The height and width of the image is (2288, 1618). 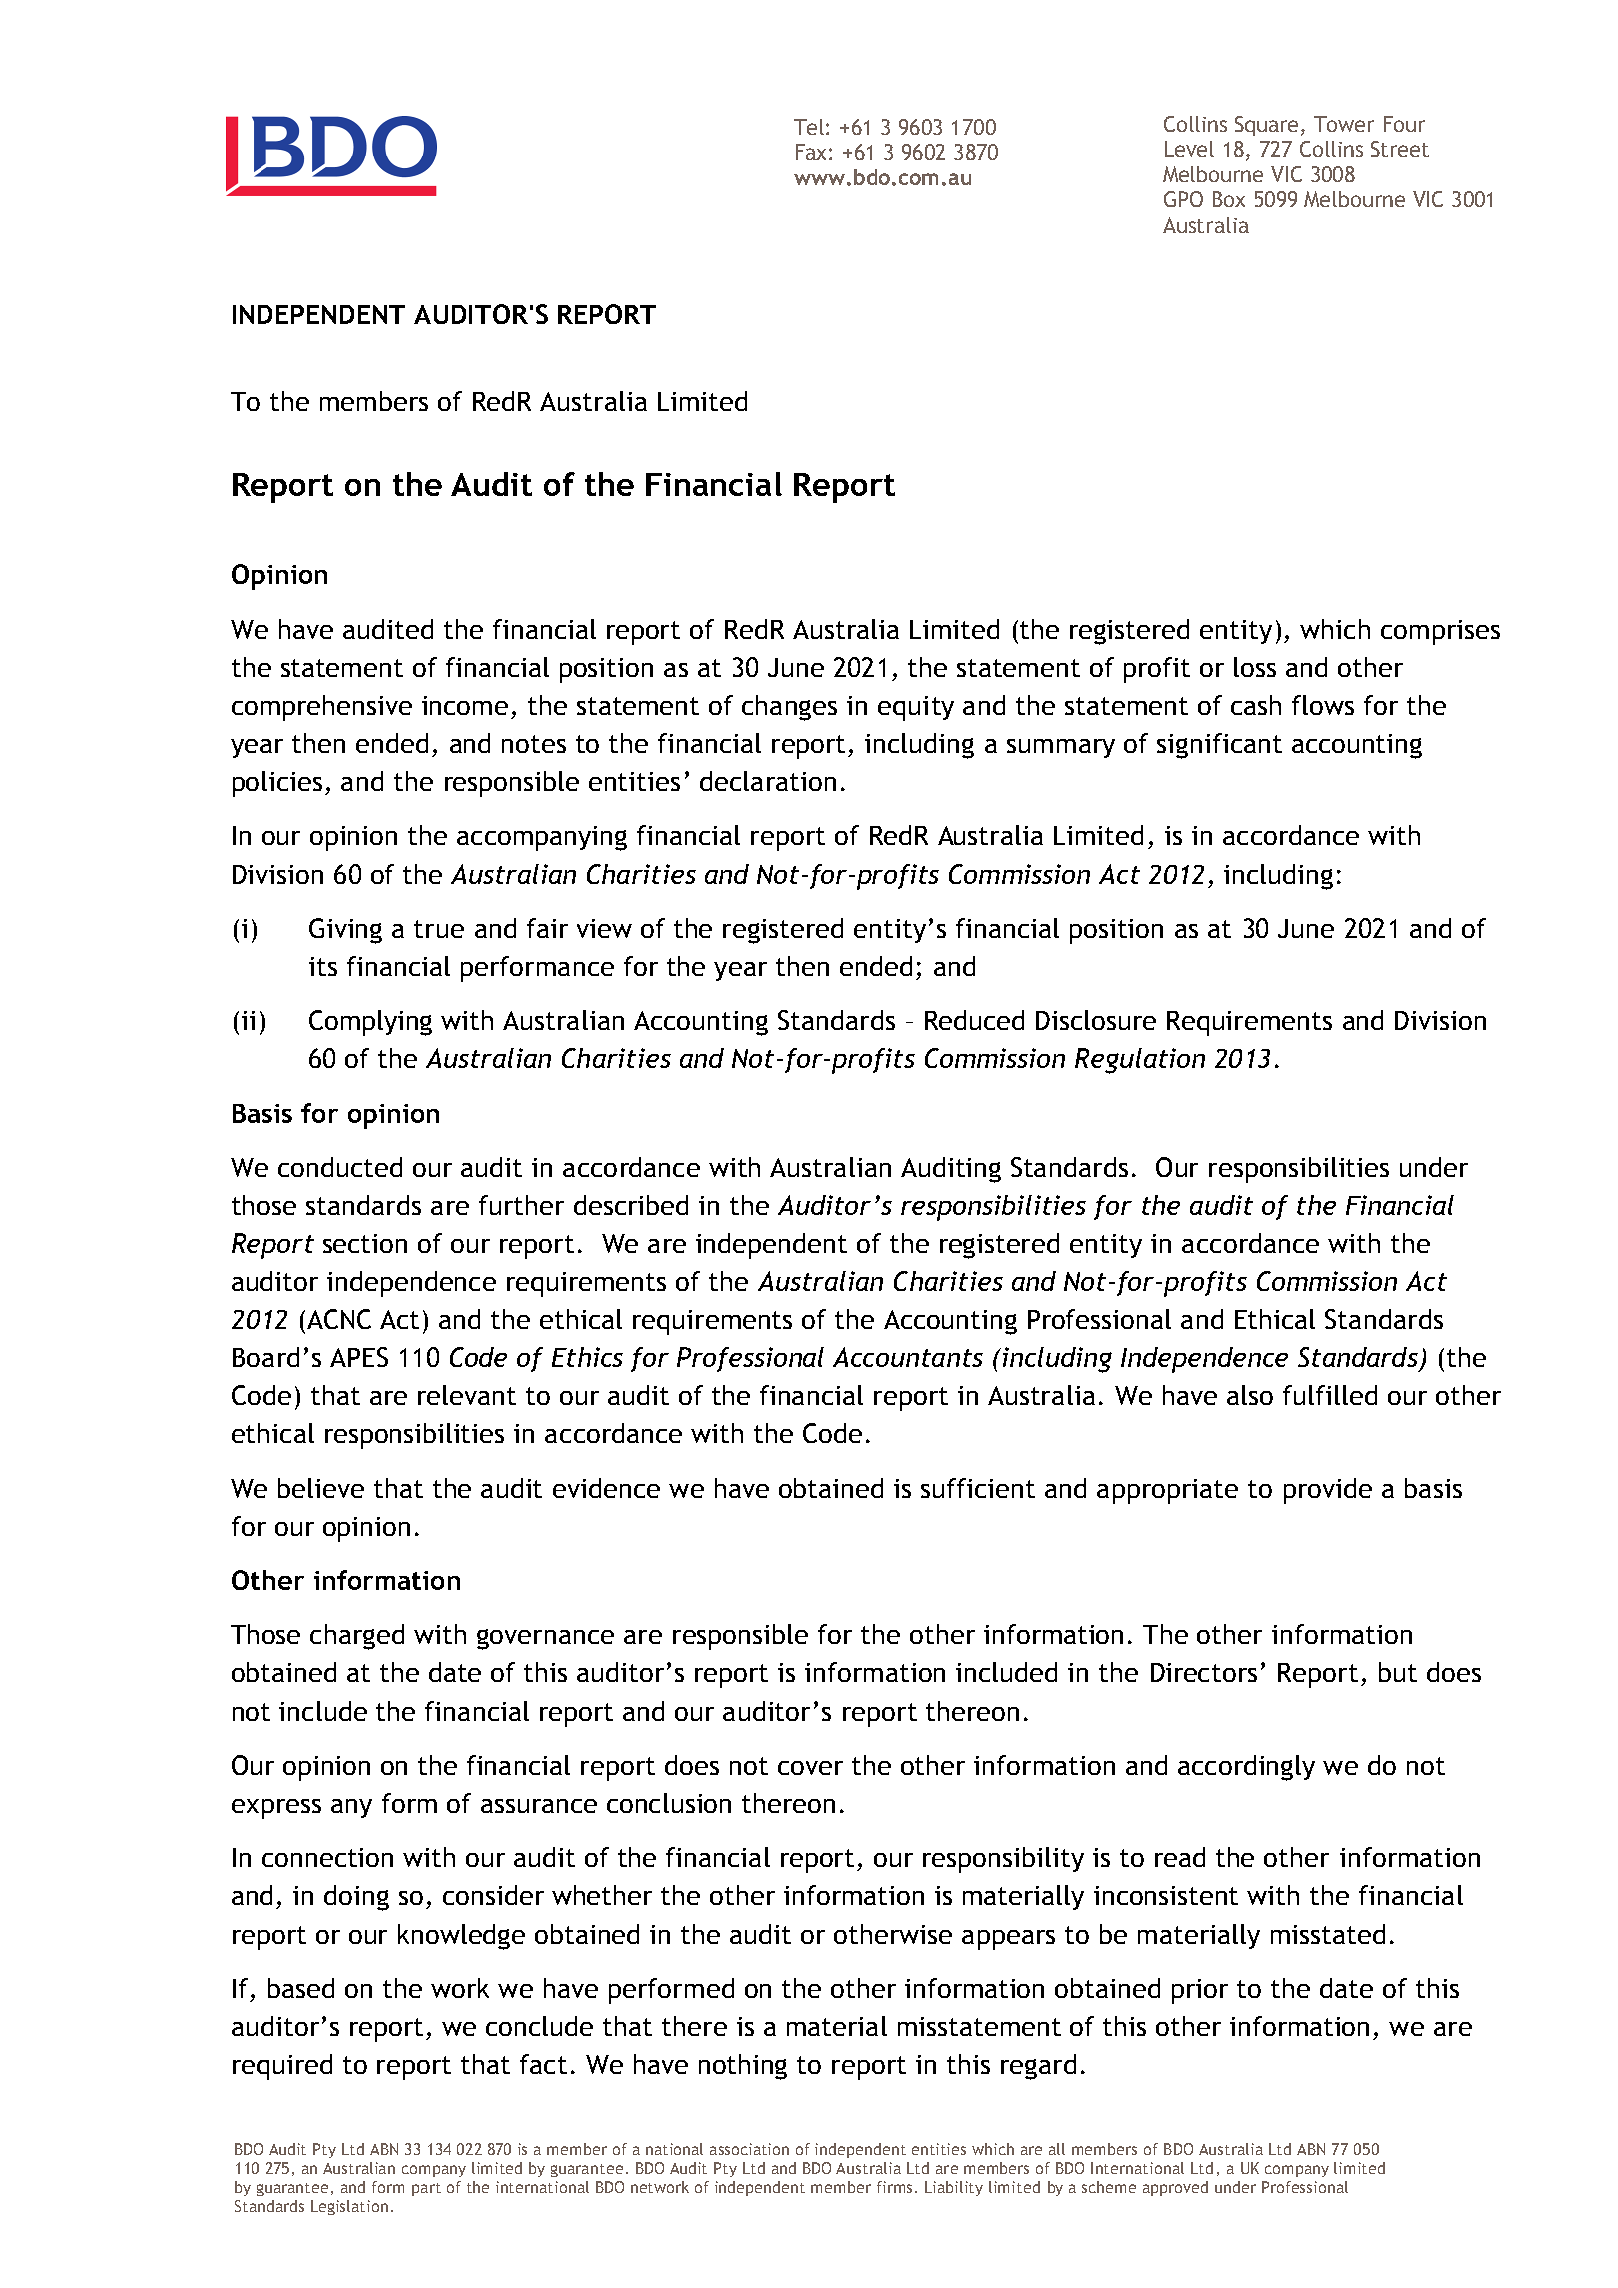 What do you see at coordinates (809, 127) in the image?
I see `Tel` at bounding box center [809, 127].
